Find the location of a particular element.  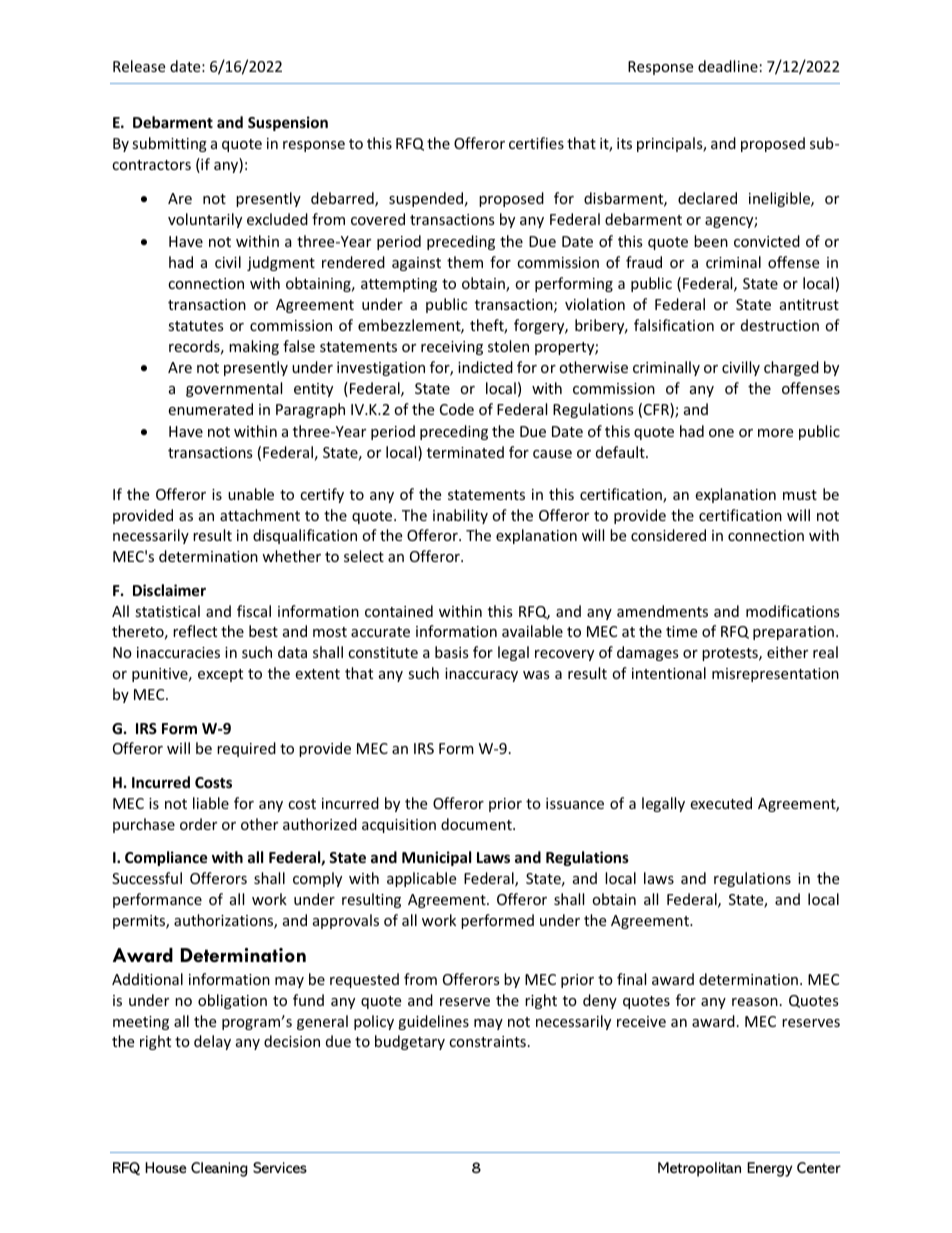

modifications is located at coordinates (793, 611).
